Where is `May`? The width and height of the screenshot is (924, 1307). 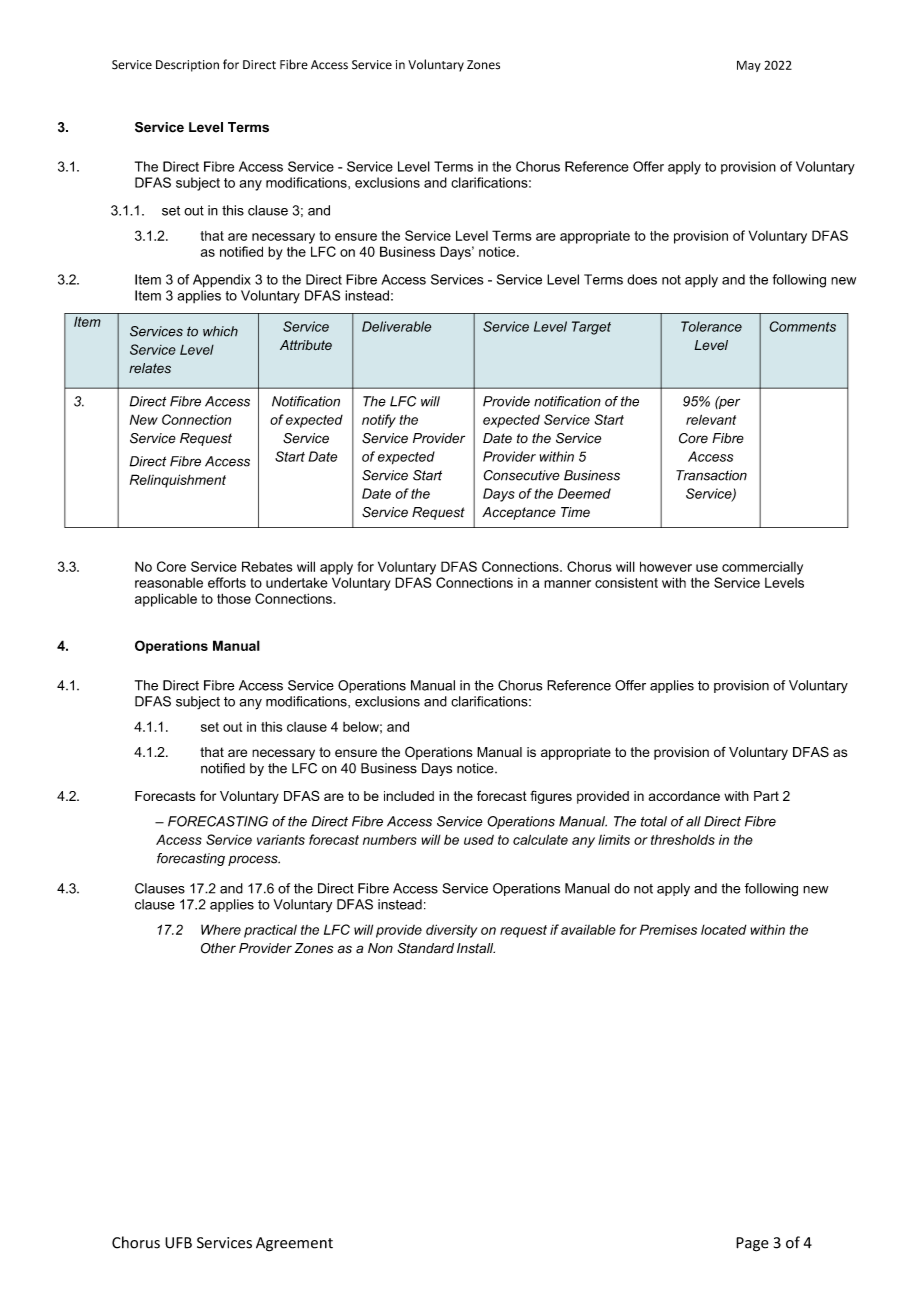 May is located at coordinates (749, 66).
